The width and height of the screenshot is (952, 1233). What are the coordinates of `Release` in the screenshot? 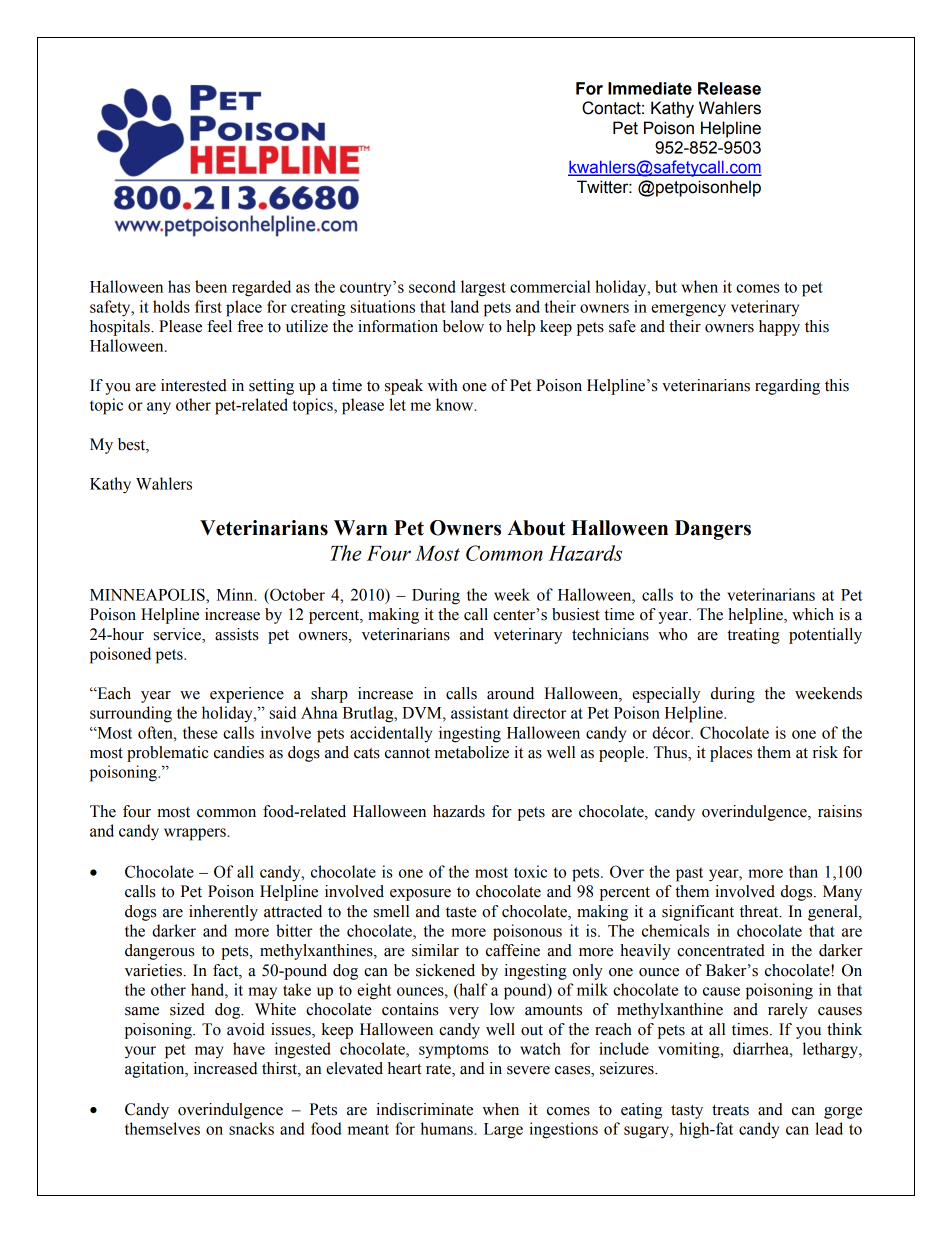 It's located at (729, 88).
